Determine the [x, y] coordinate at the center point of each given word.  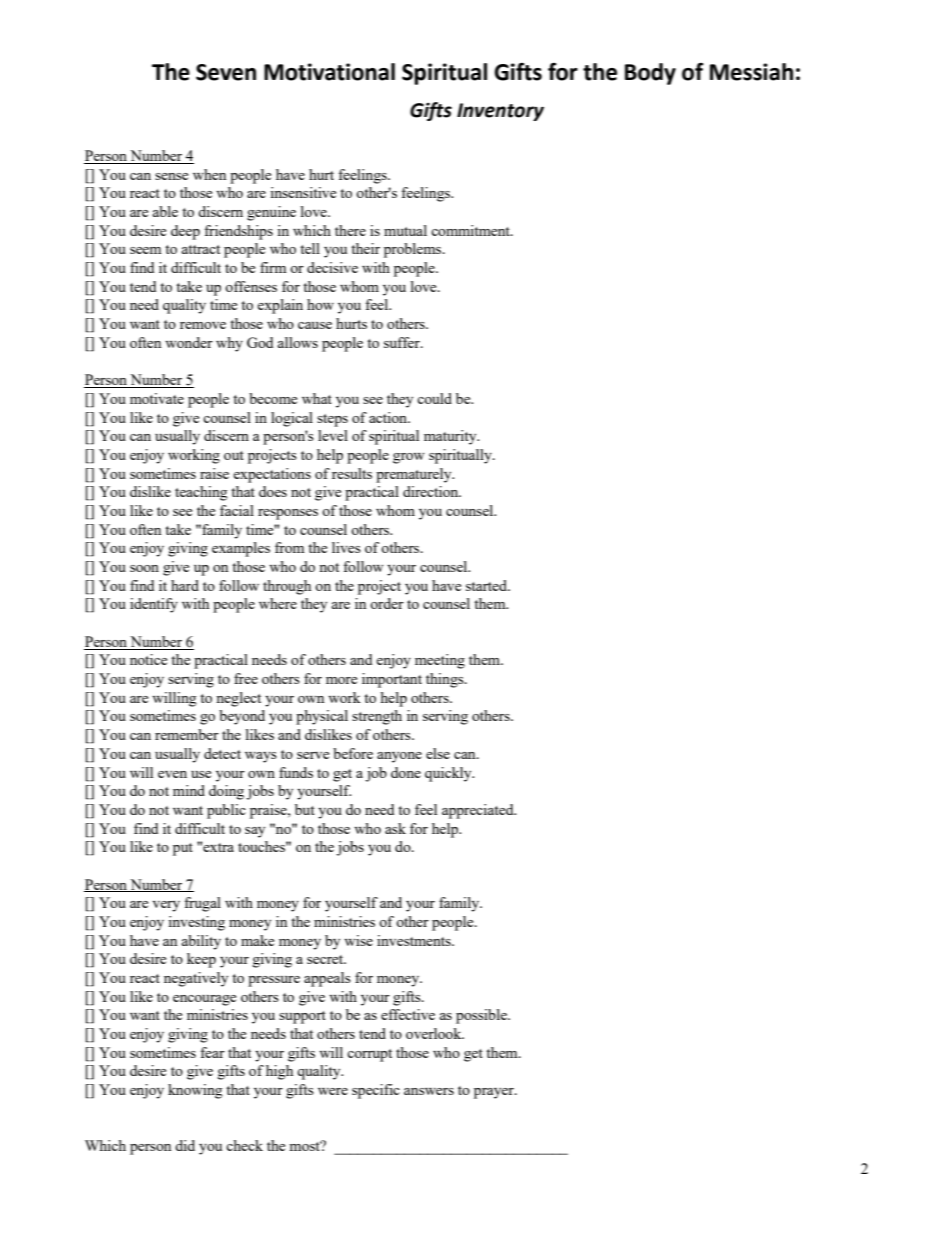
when [209, 174]
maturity [451, 437]
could [434, 398]
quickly [449, 774]
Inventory [500, 112]
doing [226, 792]
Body [650, 74]
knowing [195, 1091]
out [234, 455]
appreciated [479, 811]
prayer [495, 1093]
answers [429, 1091]
